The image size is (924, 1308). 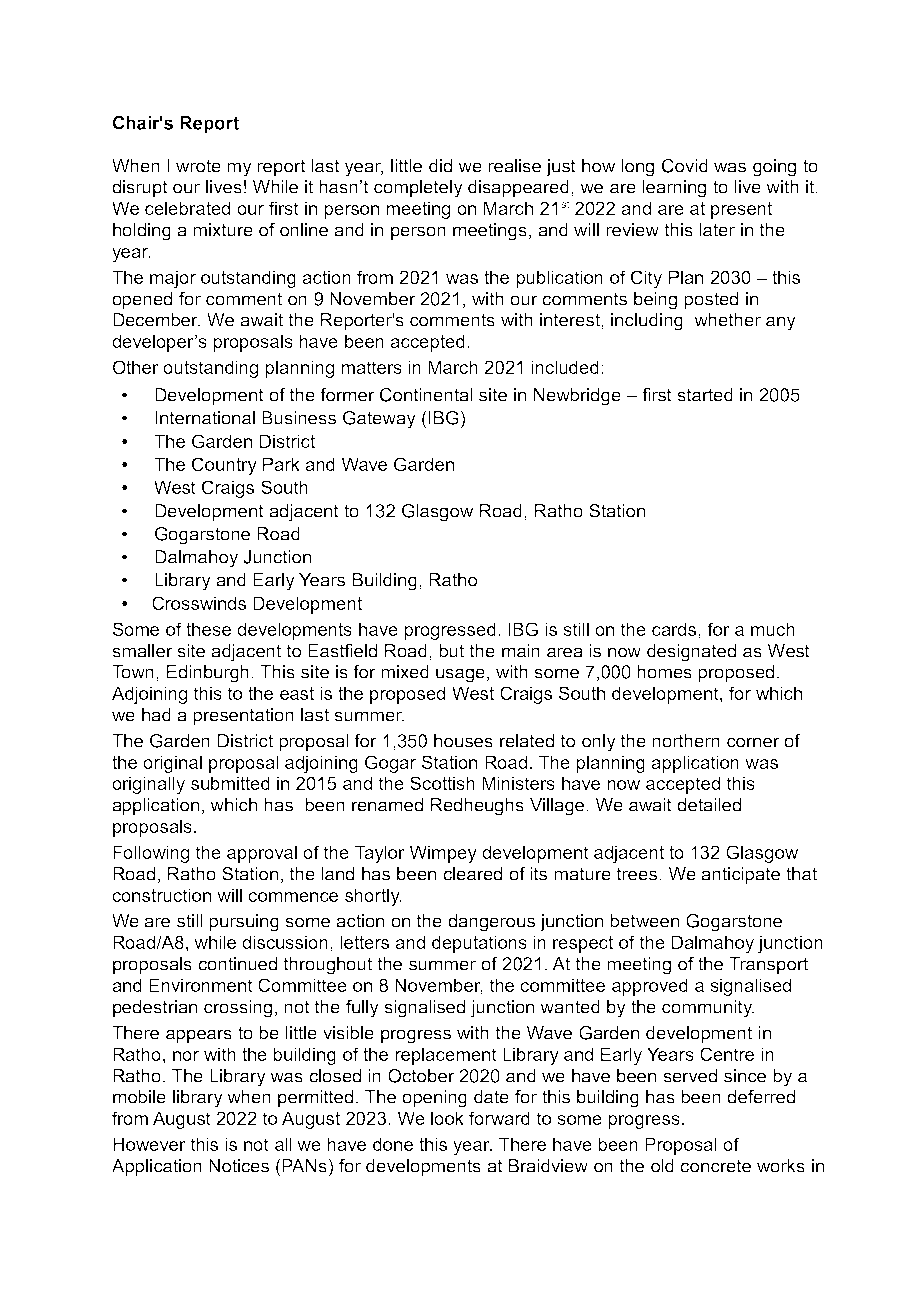 I want to click on look, so click(x=447, y=1118).
